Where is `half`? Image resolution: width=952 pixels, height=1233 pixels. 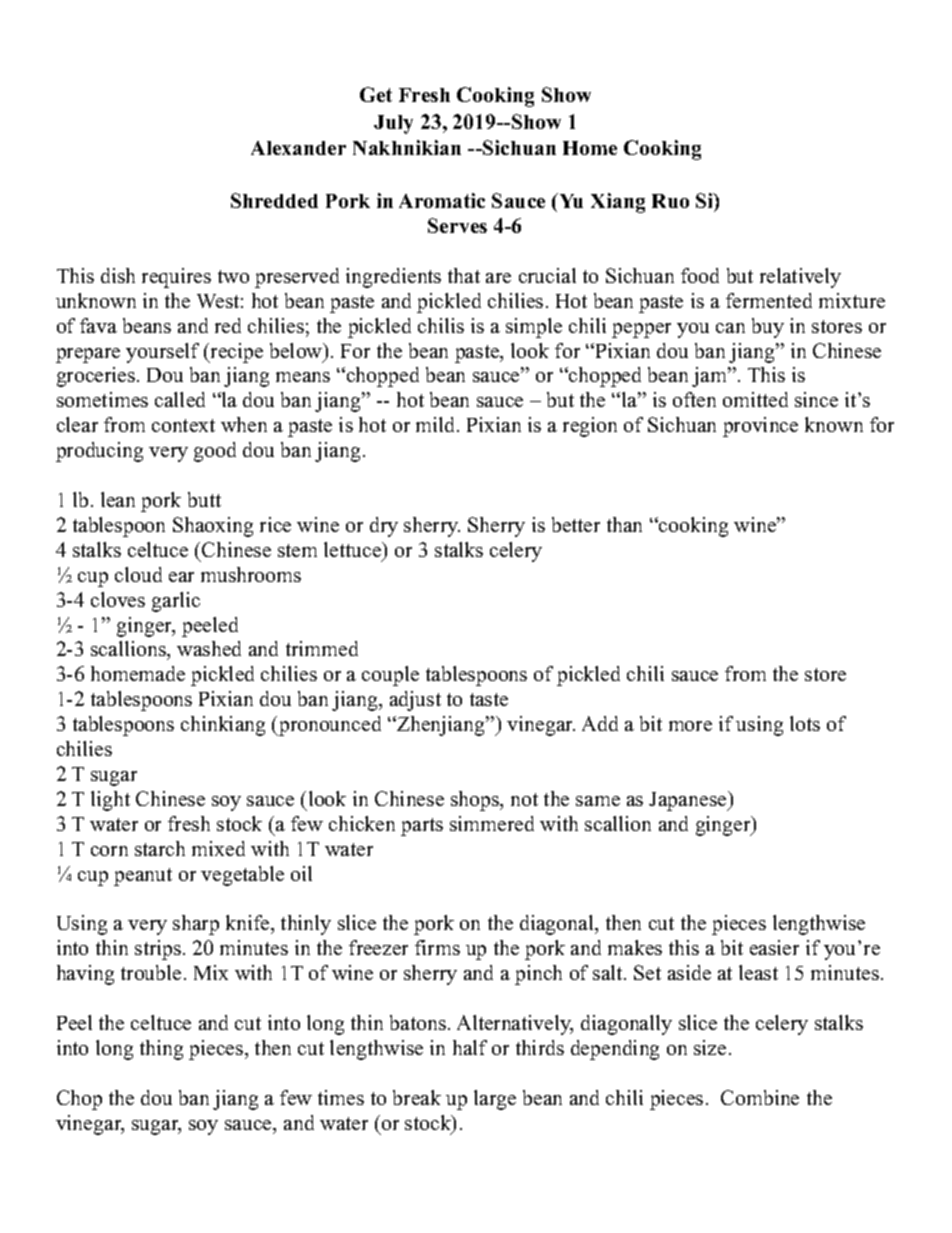 half is located at coordinates (470, 1047).
